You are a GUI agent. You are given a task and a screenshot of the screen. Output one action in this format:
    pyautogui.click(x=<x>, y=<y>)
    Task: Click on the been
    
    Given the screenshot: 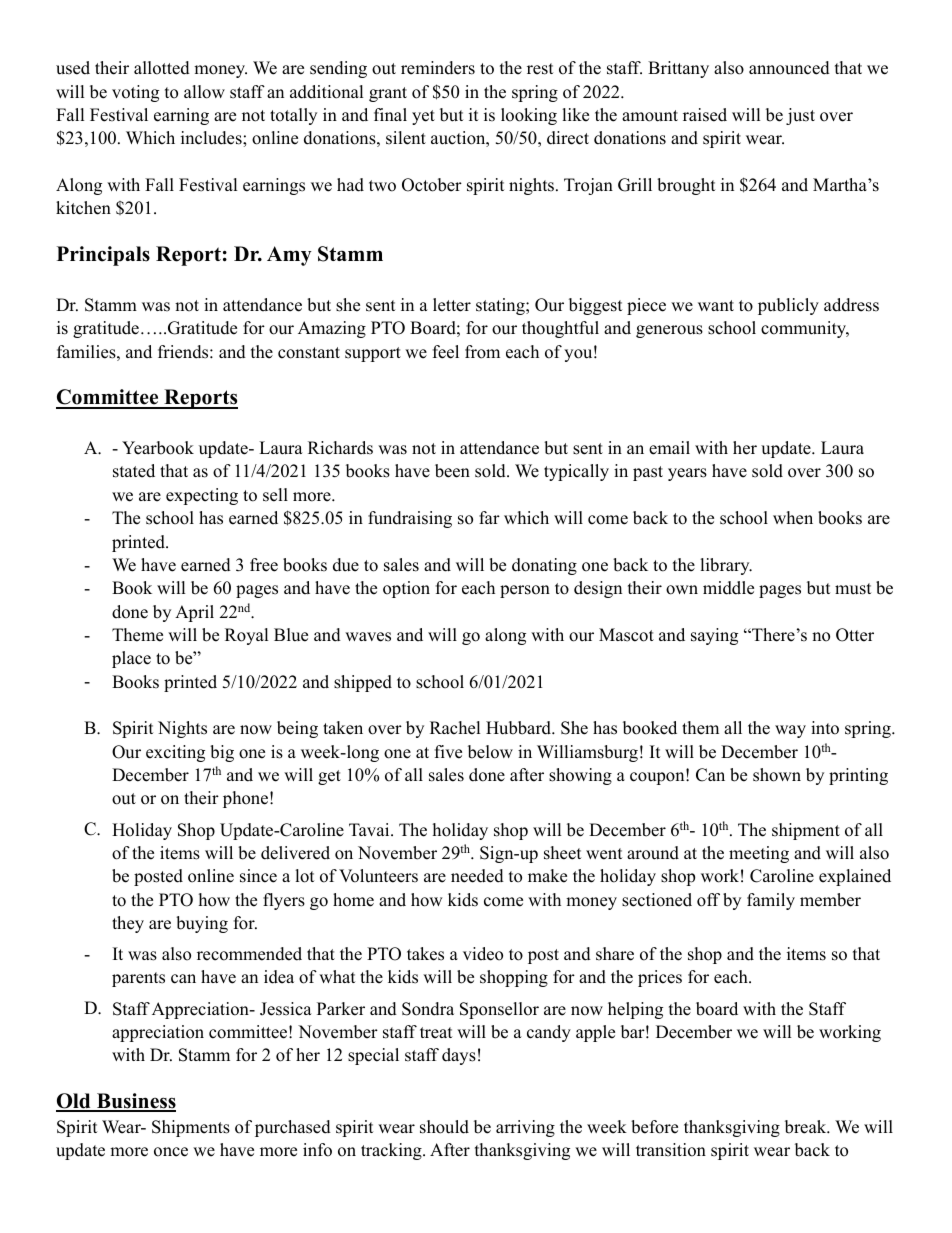 What is the action you would take?
    pyautogui.click(x=452, y=471)
